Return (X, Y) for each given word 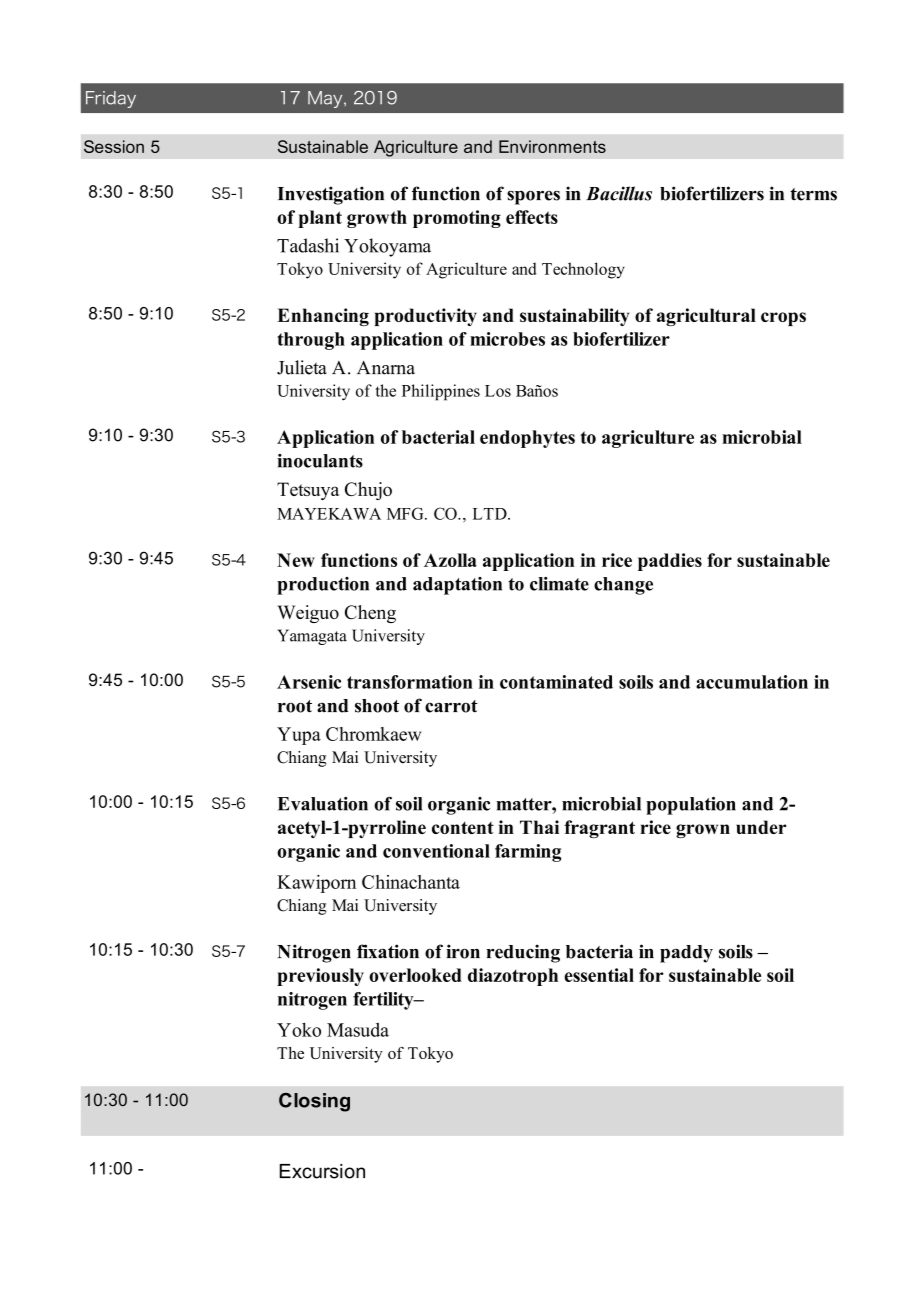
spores (533, 197)
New (296, 560)
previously (320, 977)
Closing (314, 1102)
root (295, 706)
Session (114, 146)
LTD (491, 514)
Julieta (302, 367)
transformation (410, 682)
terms (813, 194)
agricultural (706, 317)
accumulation (752, 682)
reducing (523, 953)
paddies (670, 562)
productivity (426, 317)
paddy (686, 954)
